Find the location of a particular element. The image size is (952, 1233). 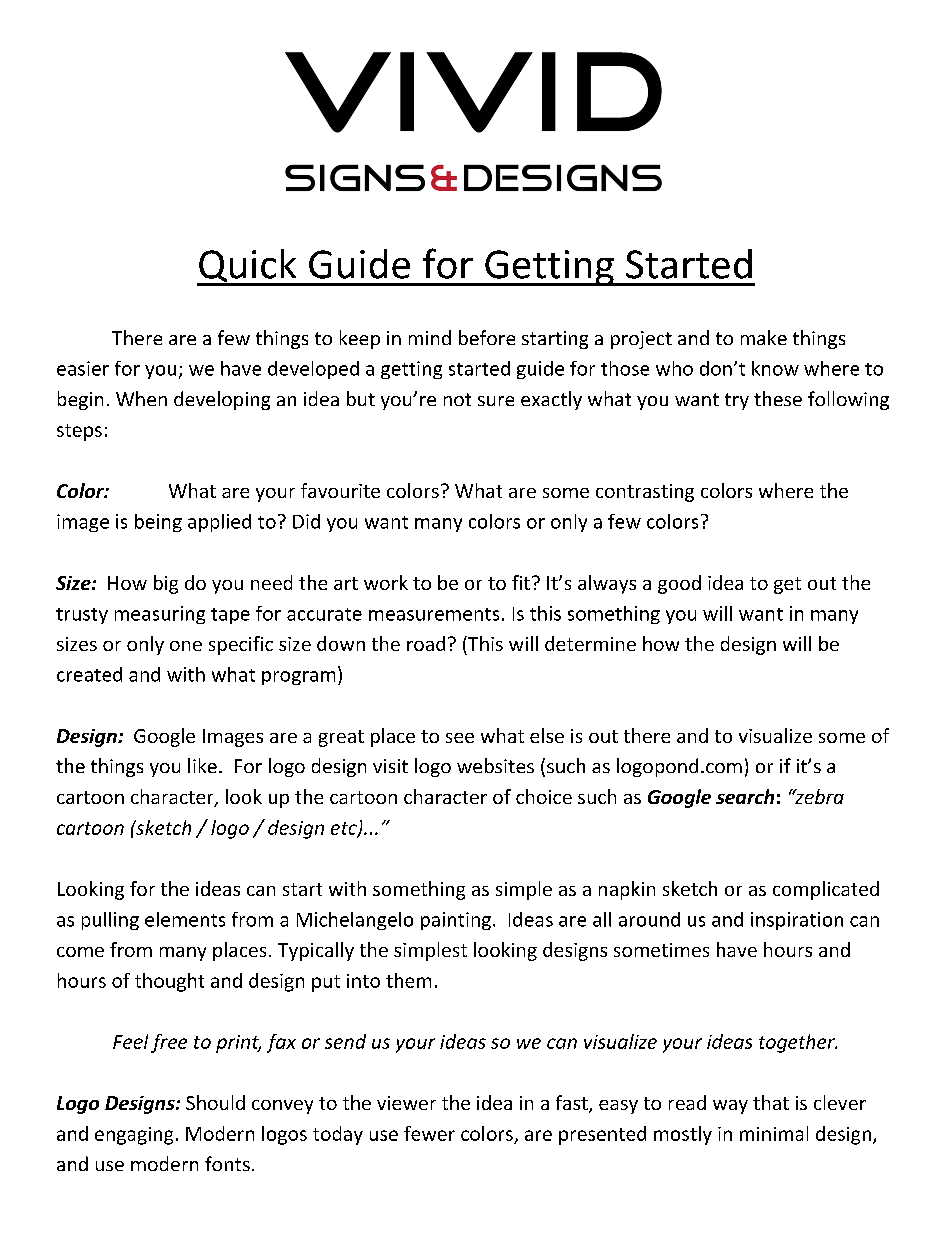

Quick is located at coordinates (248, 267).
